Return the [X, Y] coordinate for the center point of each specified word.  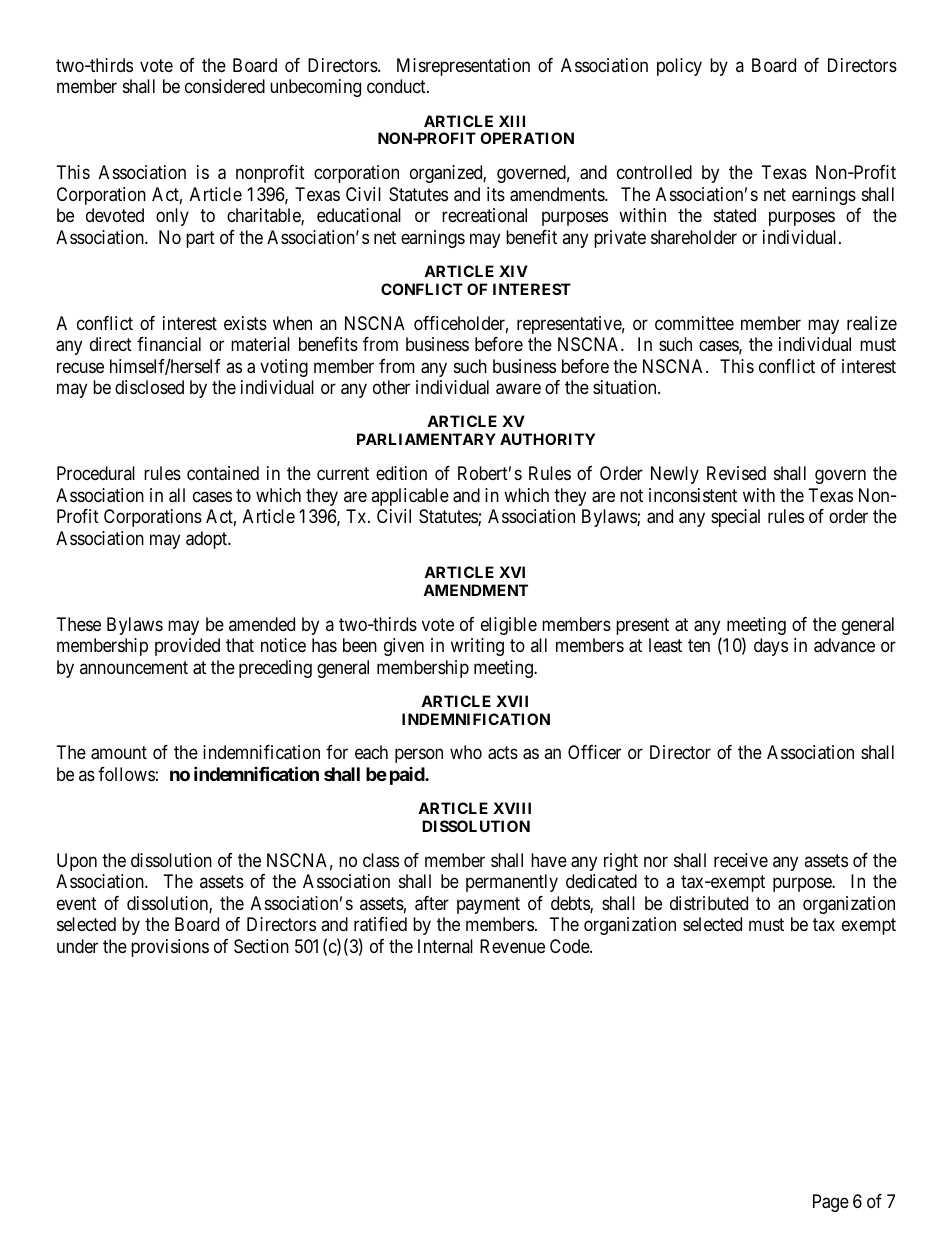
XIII [512, 121]
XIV [513, 271]
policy [679, 67]
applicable [410, 497]
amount [119, 753]
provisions [170, 948]
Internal [445, 946]
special [735, 518]
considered [225, 86]
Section [261, 946]
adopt [208, 540]
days [771, 647]
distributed [709, 903]
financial [169, 344]
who [466, 752]
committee [694, 323]
